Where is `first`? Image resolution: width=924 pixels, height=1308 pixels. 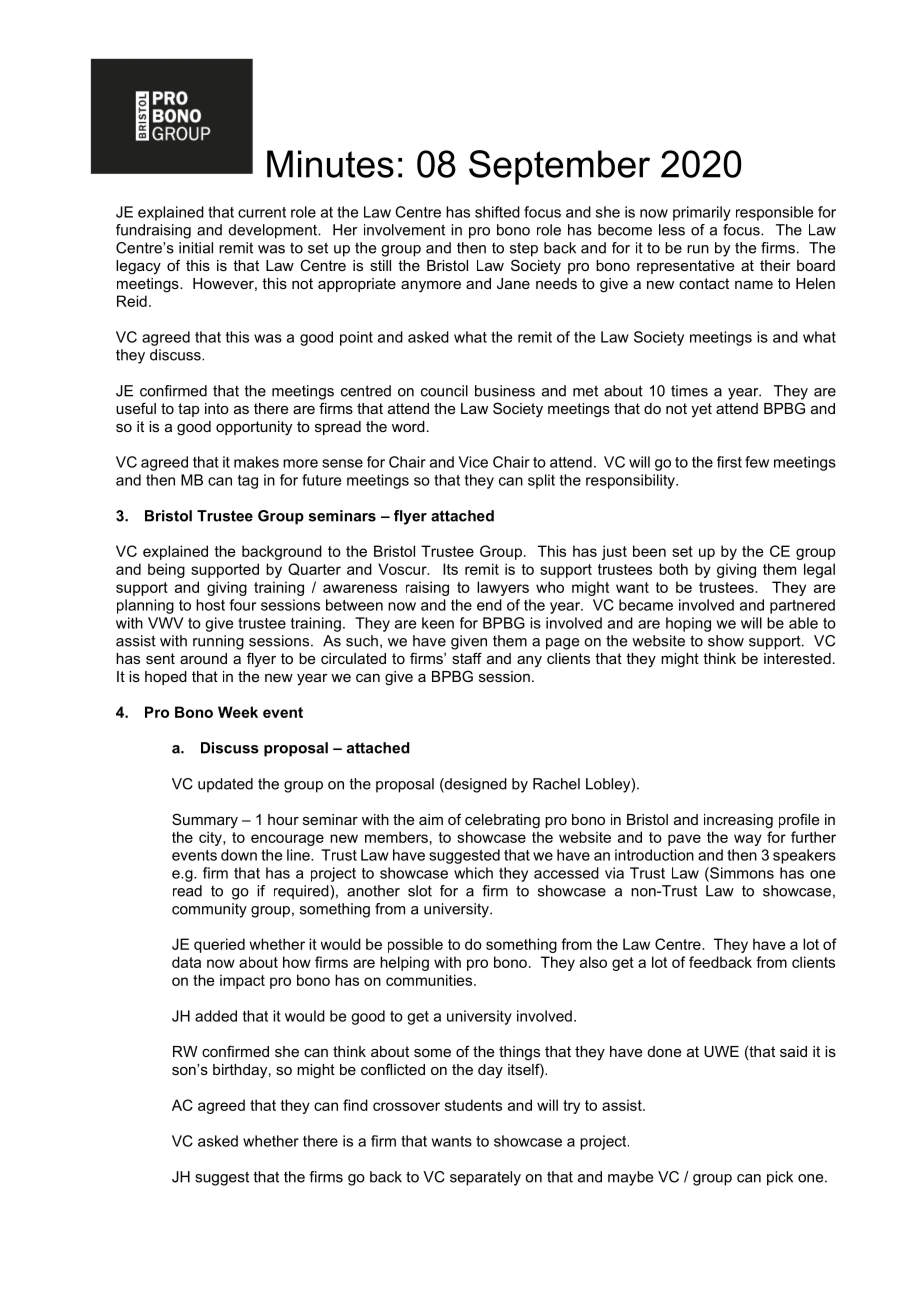
first is located at coordinates (729, 462).
